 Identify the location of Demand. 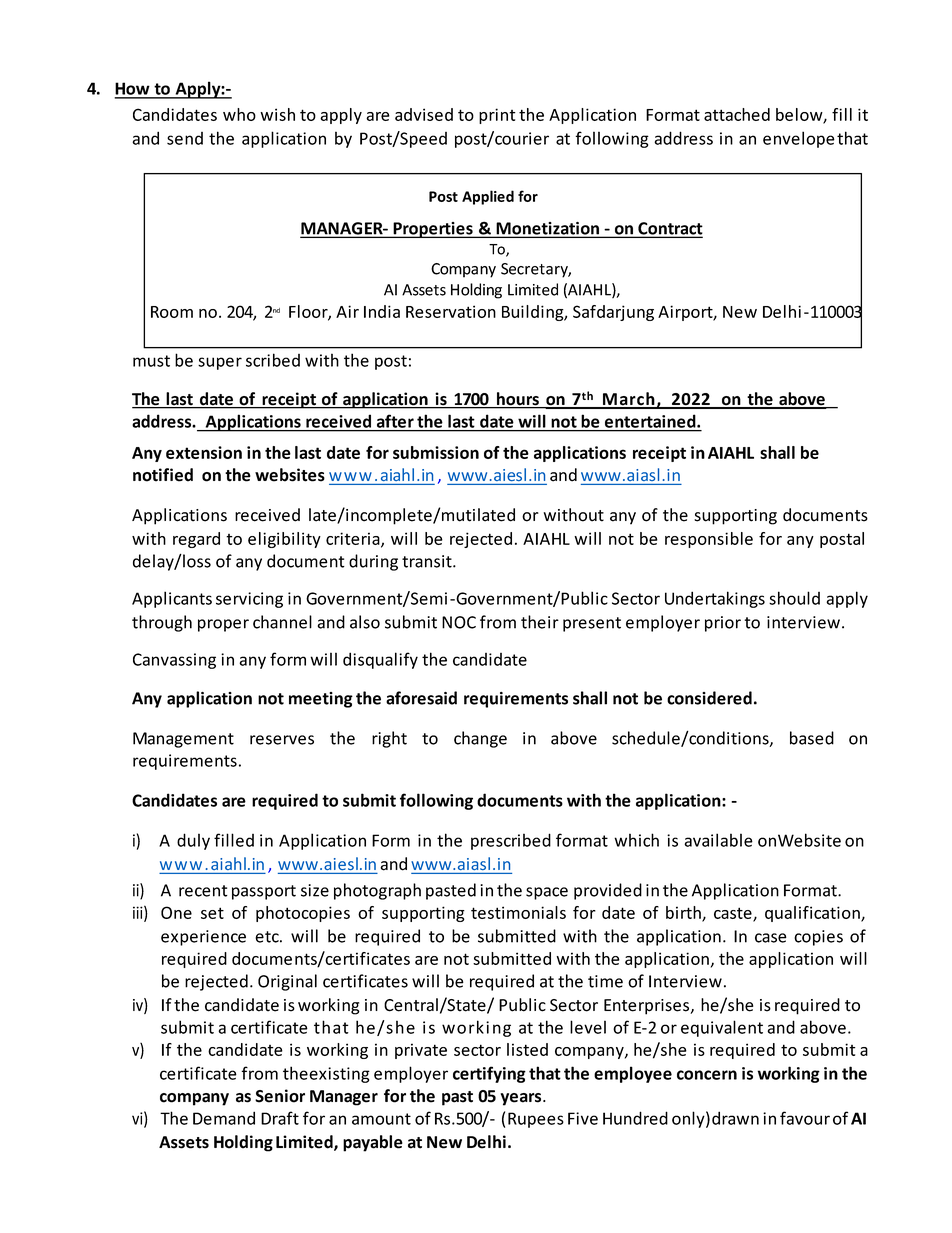
(224, 1118).
